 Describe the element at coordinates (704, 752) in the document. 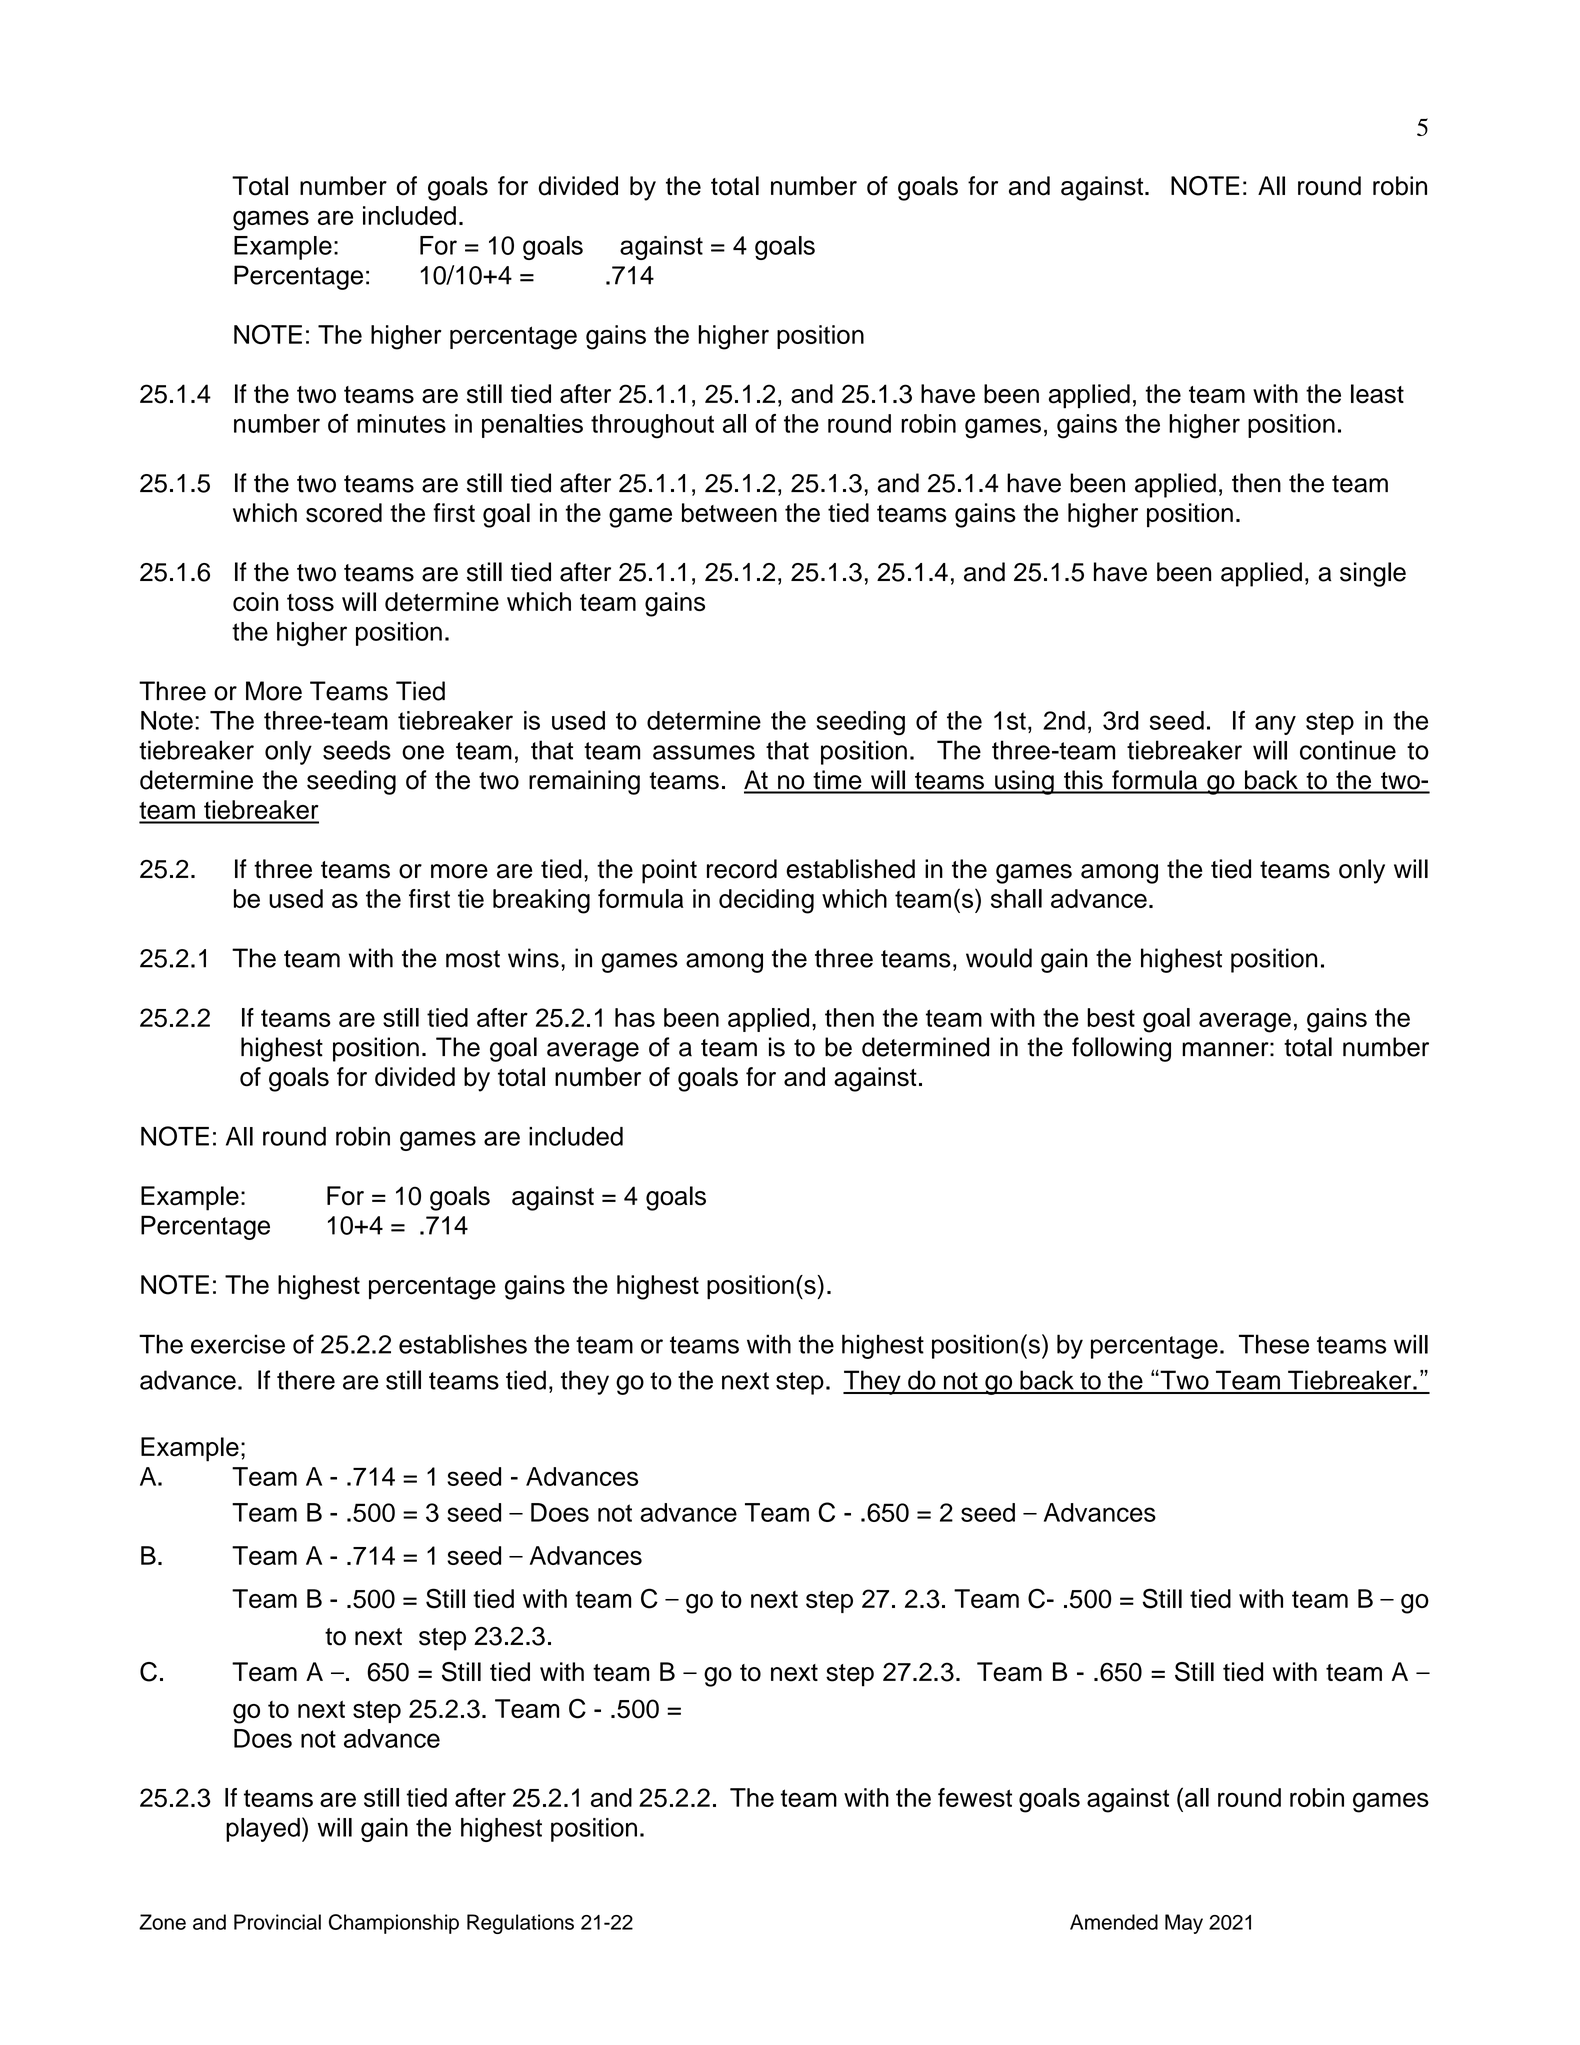

I see `assumes` at that location.
